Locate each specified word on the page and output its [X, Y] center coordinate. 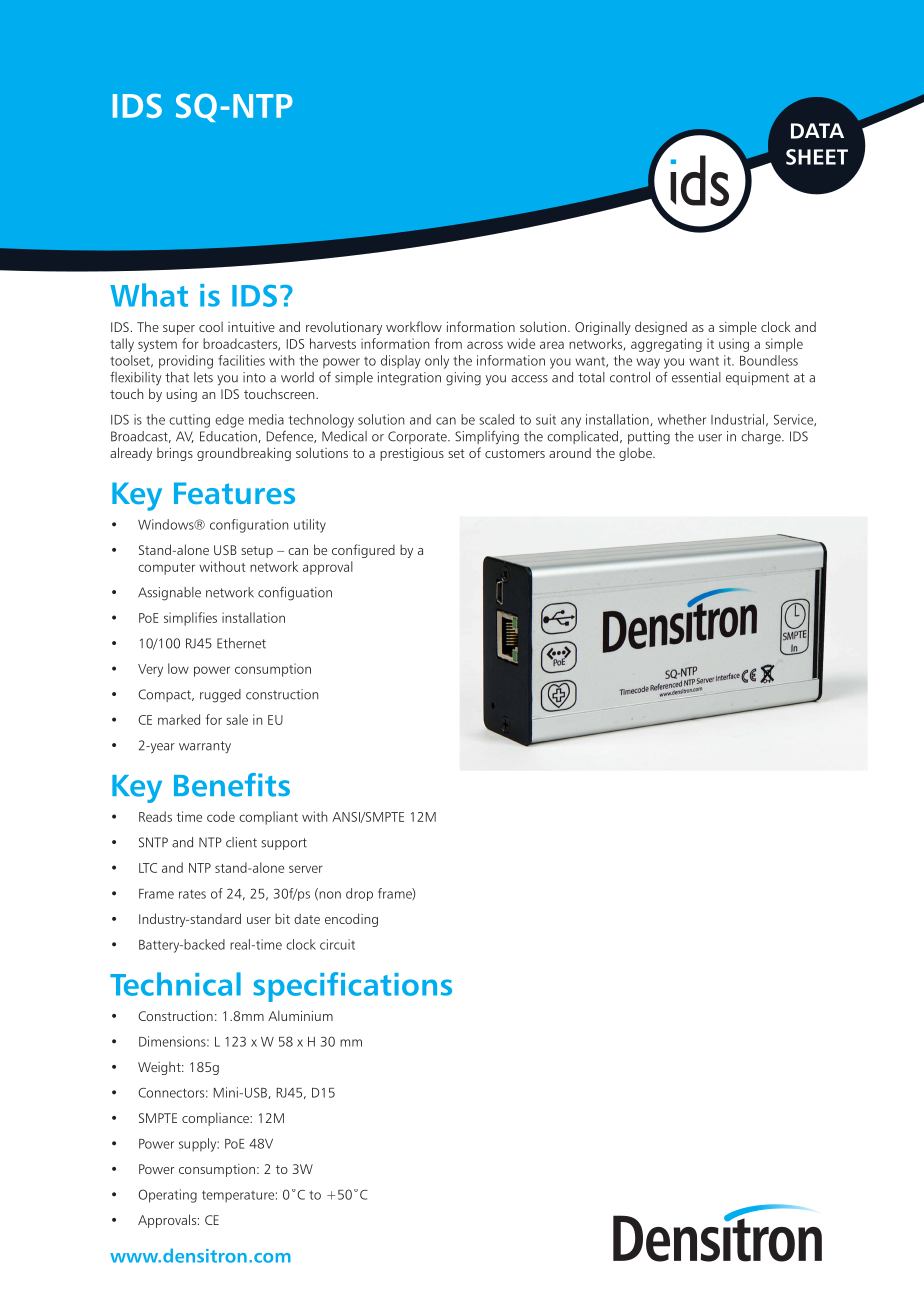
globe [636, 454]
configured [363, 551]
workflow [414, 326]
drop [359, 894]
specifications [352, 987]
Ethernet [241, 643]
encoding [351, 920]
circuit [337, 944]
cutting [189, 421]
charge [762, 438]
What [149, 295]
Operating [167, 1196]
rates [192, 894]
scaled [496, 419]
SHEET [817, 157]
